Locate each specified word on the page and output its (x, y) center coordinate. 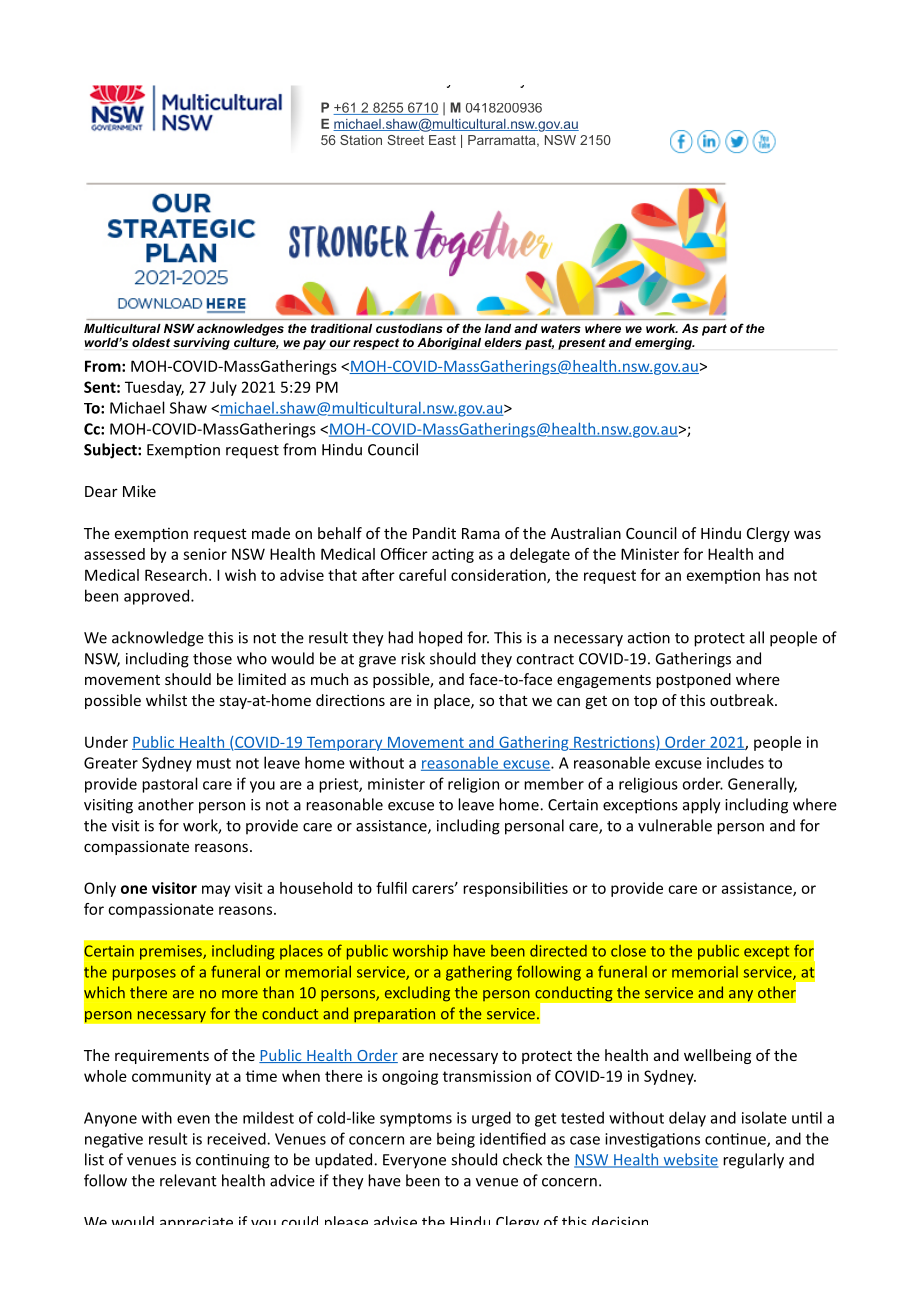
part (714, 330)
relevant (188, 1180)
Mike (139, 491)
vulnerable (675, 825)
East (442, 140)
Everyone (414, 1161)
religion (473, 785)
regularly (753, 1161)
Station (361, 140)
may (216, 891)
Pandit (434, 533)
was (807, 534)
